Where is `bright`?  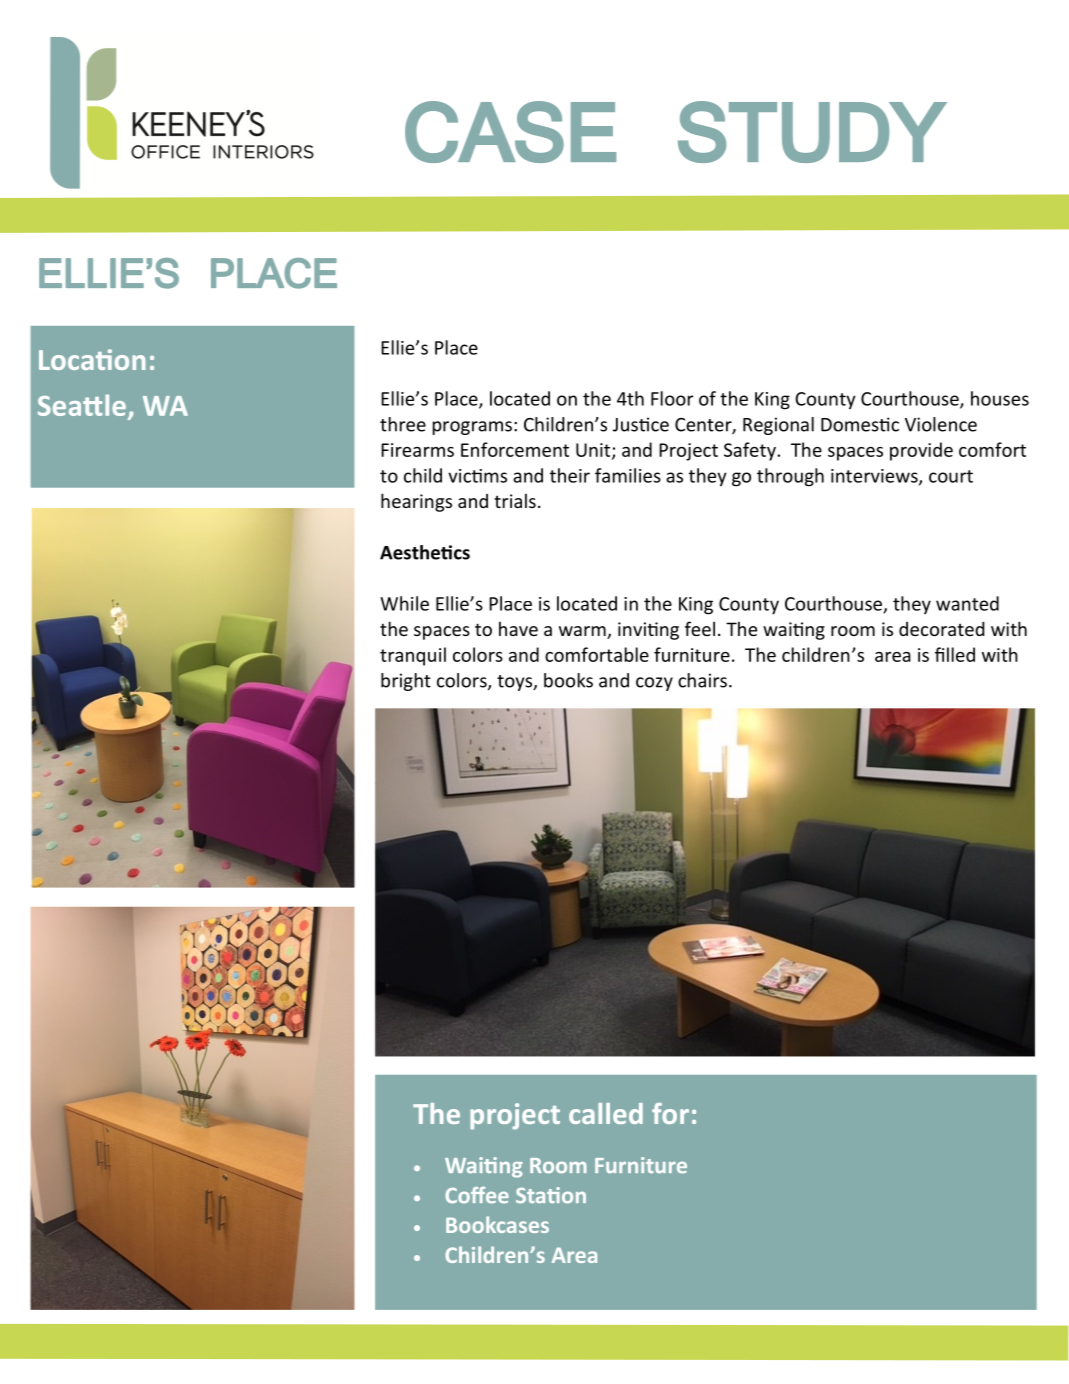
bright is located at coordinates (406, 682).
